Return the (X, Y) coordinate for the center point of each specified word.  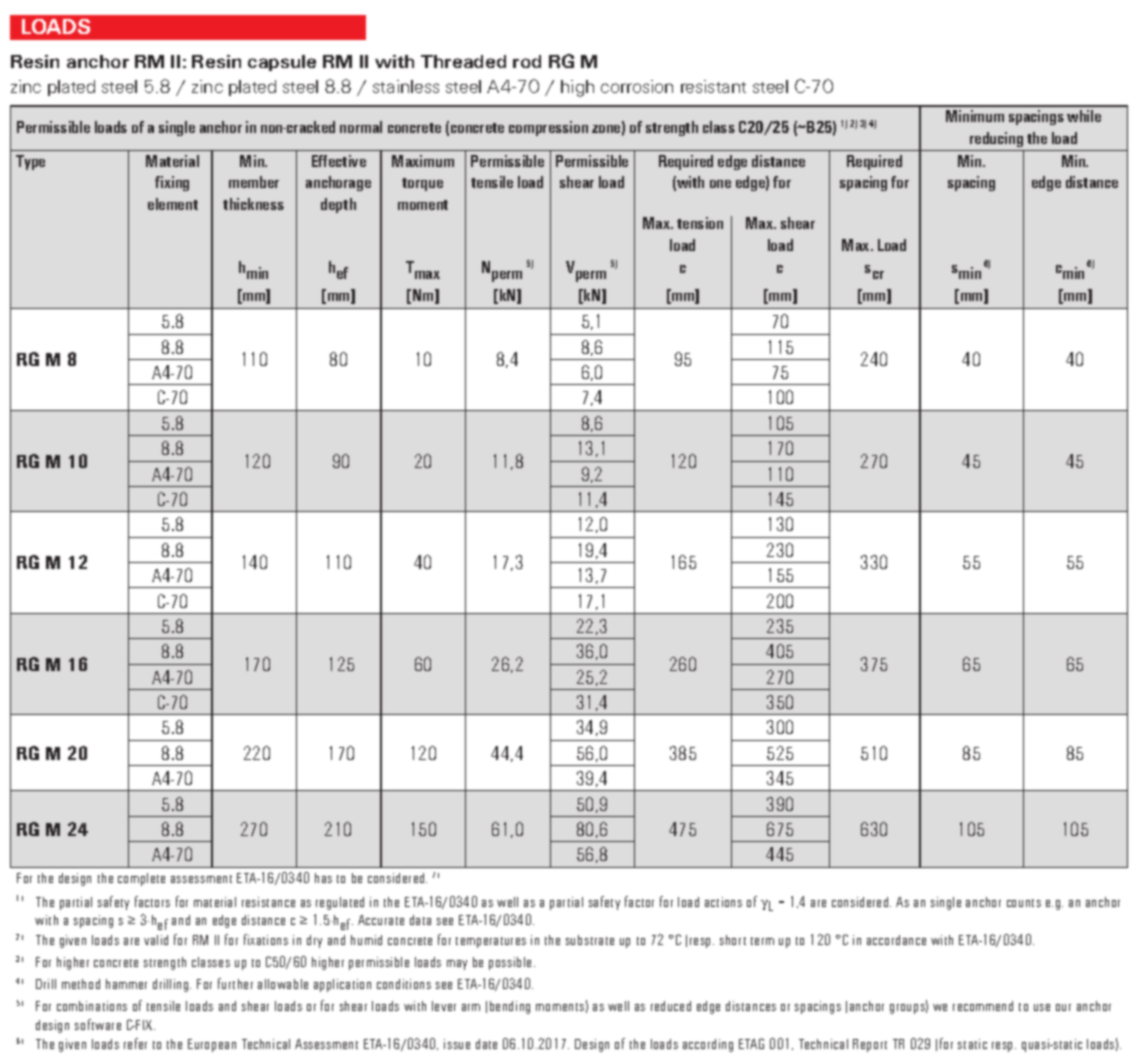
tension (700, 223)
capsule (282, 63)
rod (527, 61)
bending (510, 1007)
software (98, 1024)
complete (141, 879)
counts (1024, 903)
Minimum (975, 116)
